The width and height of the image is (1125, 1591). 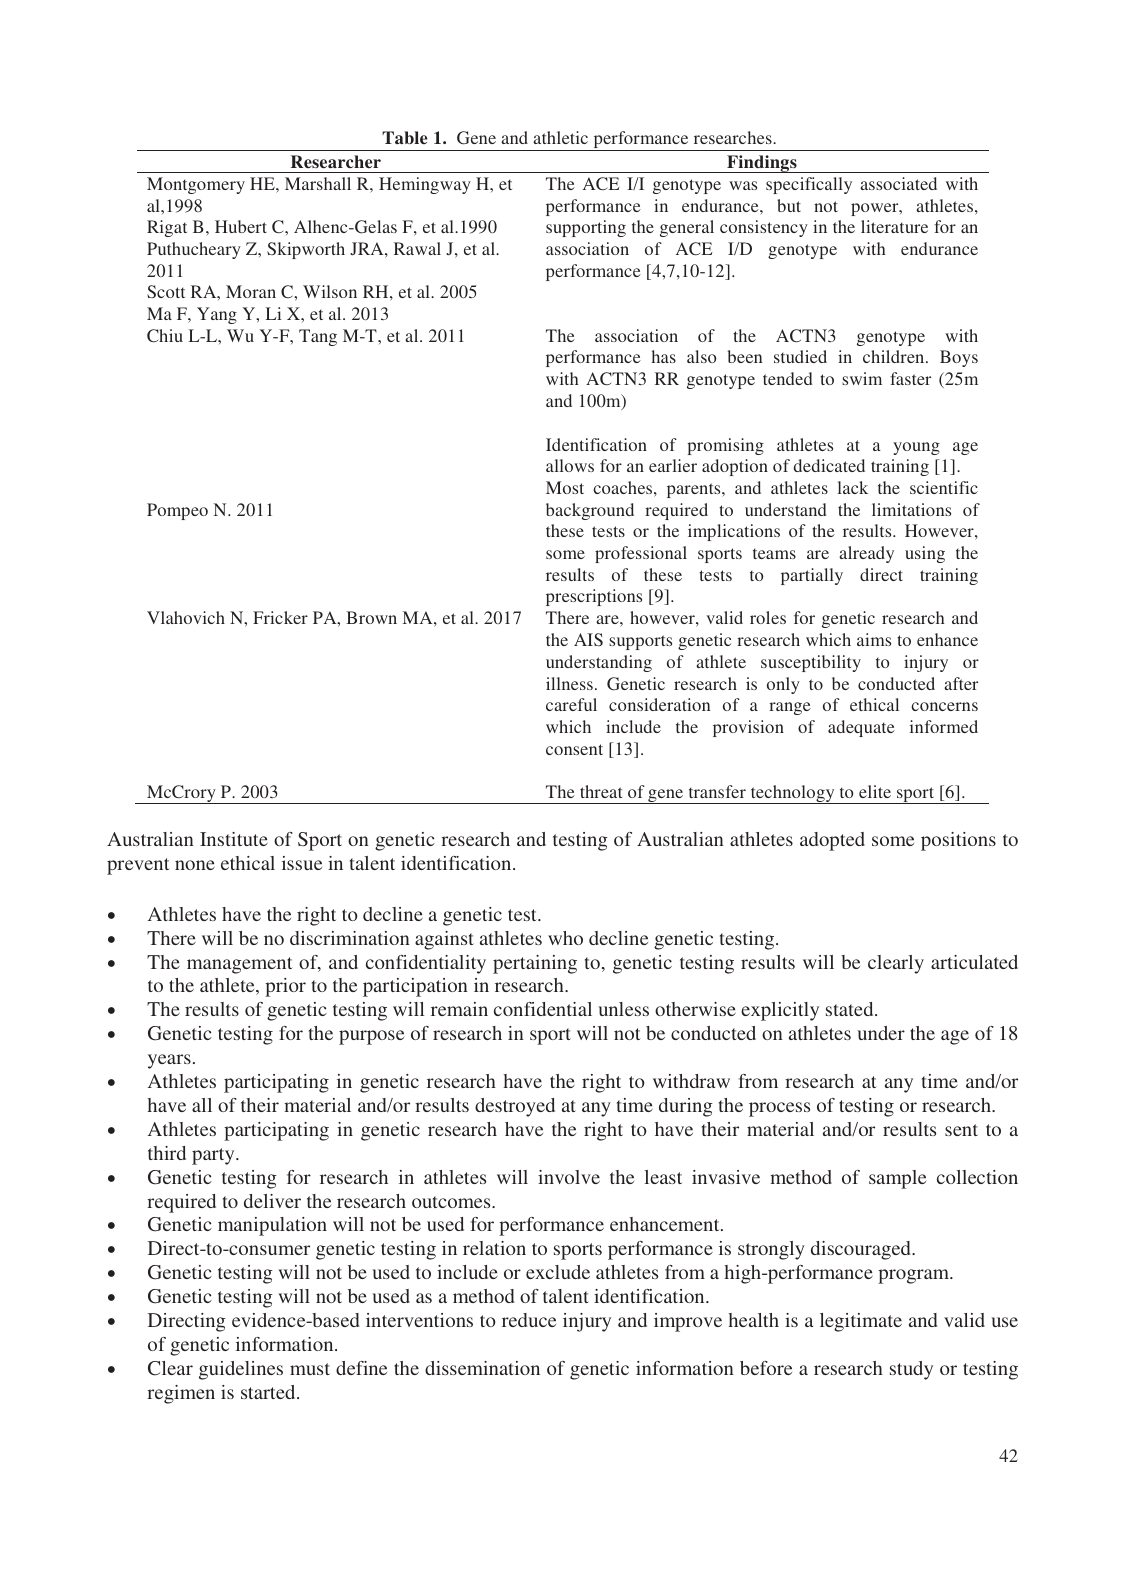 I want to click on Pompeo, so click(x=177, y=511).
